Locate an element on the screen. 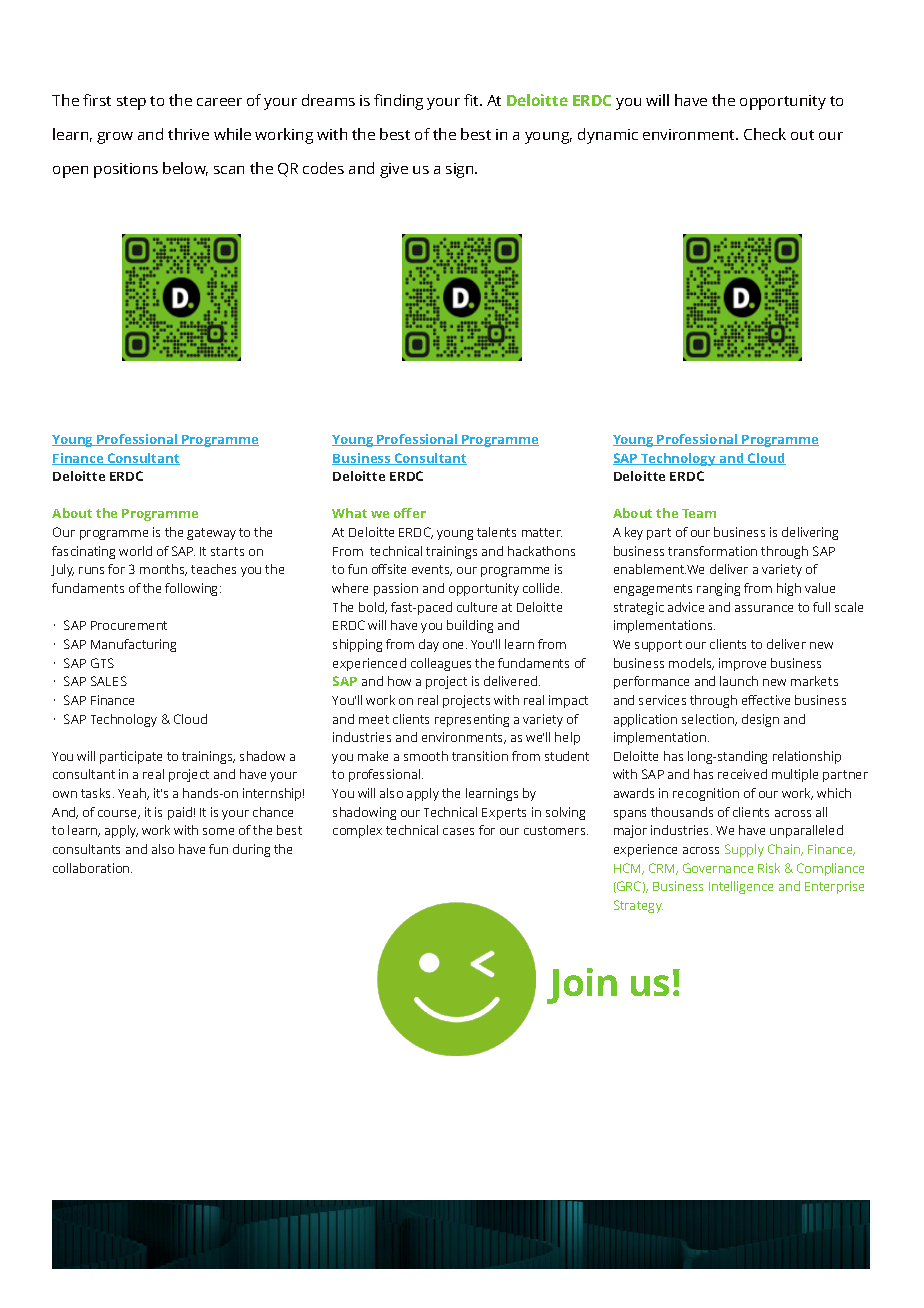 The height and width of the screenshot is (1308, 924). collaboration is located at coordinates (92, 868).
